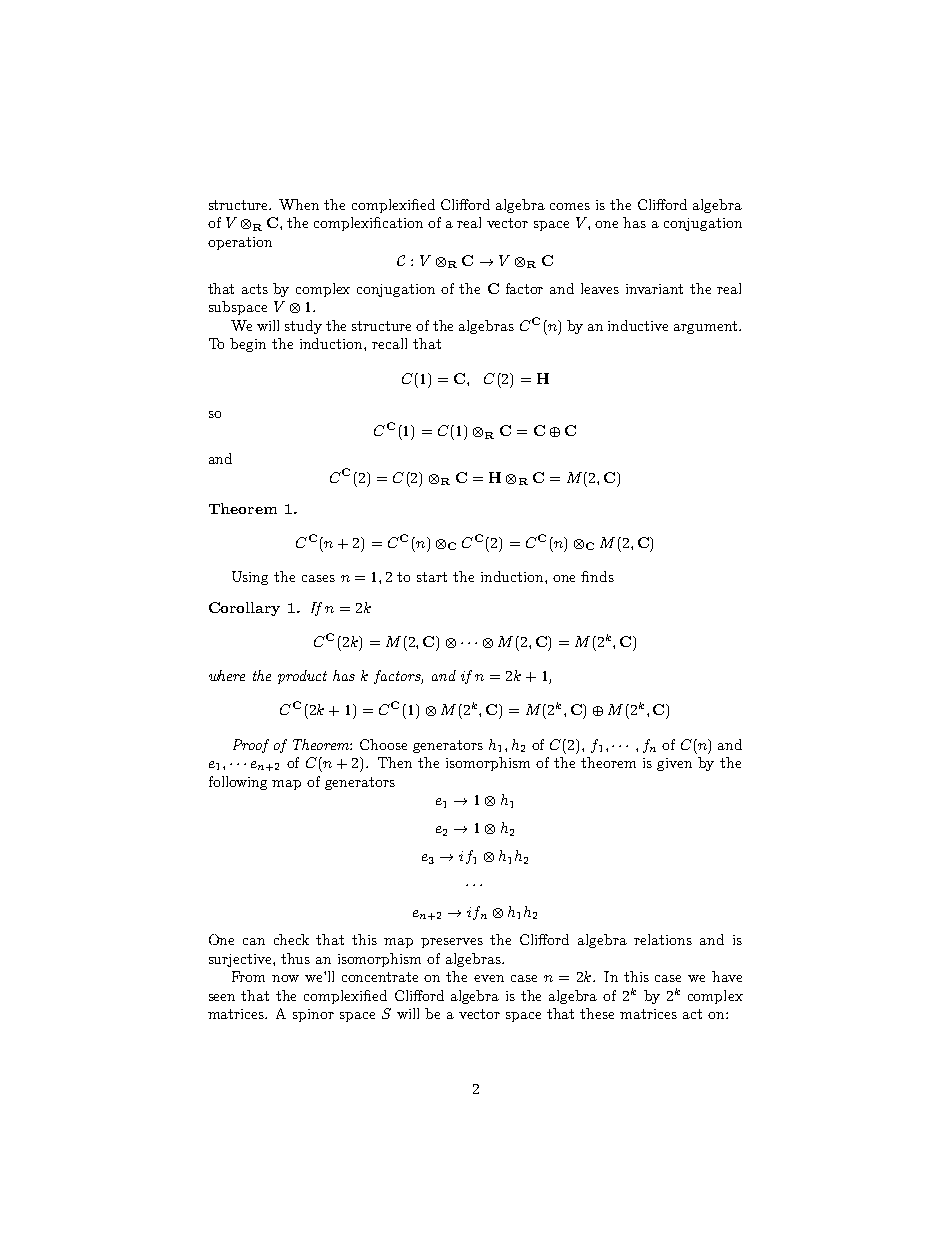  Describe the element at coordinates (285, 978) in the screenshot. I see `now` at that location.
